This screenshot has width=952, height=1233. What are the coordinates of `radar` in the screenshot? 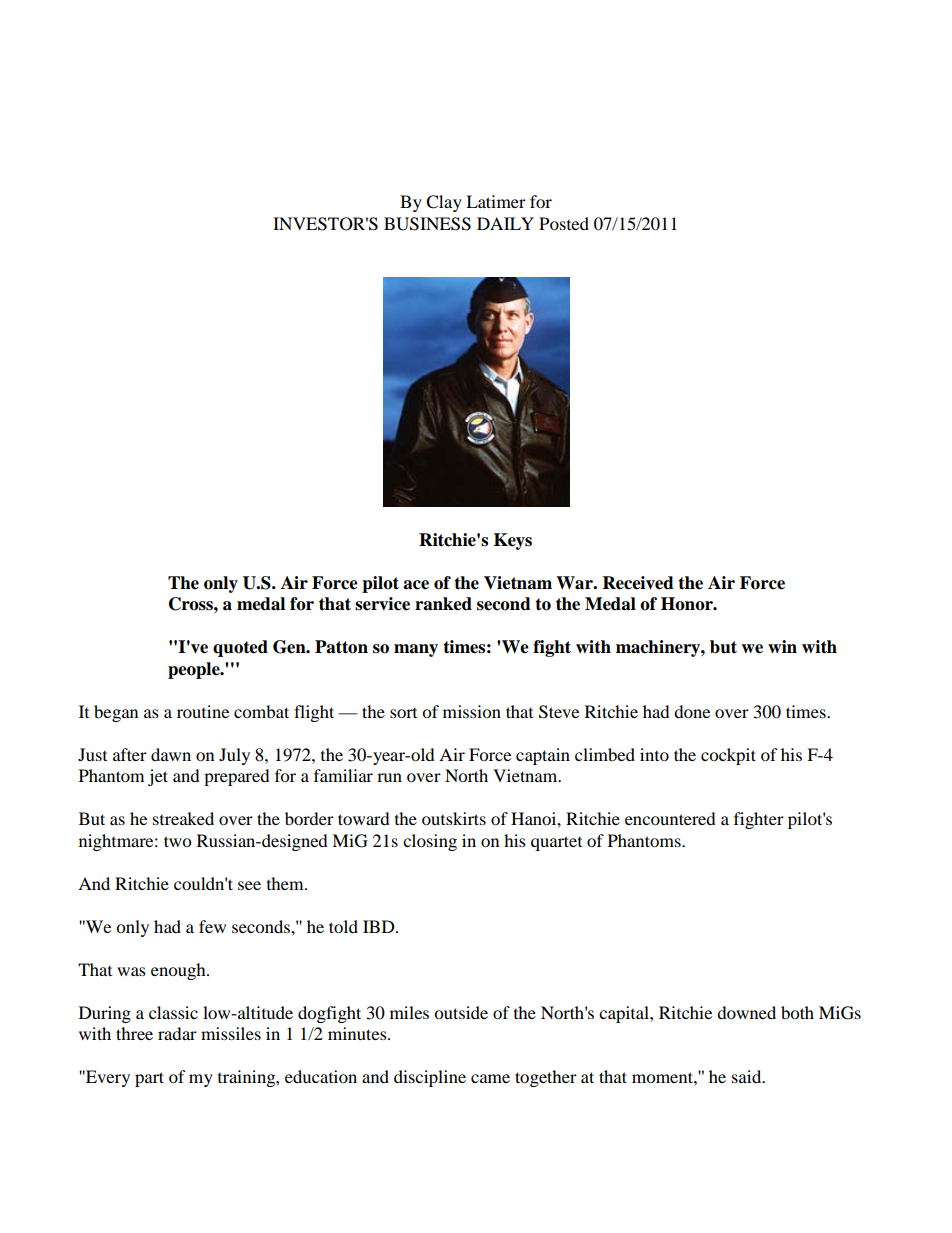 It's located at (177, 1033).
